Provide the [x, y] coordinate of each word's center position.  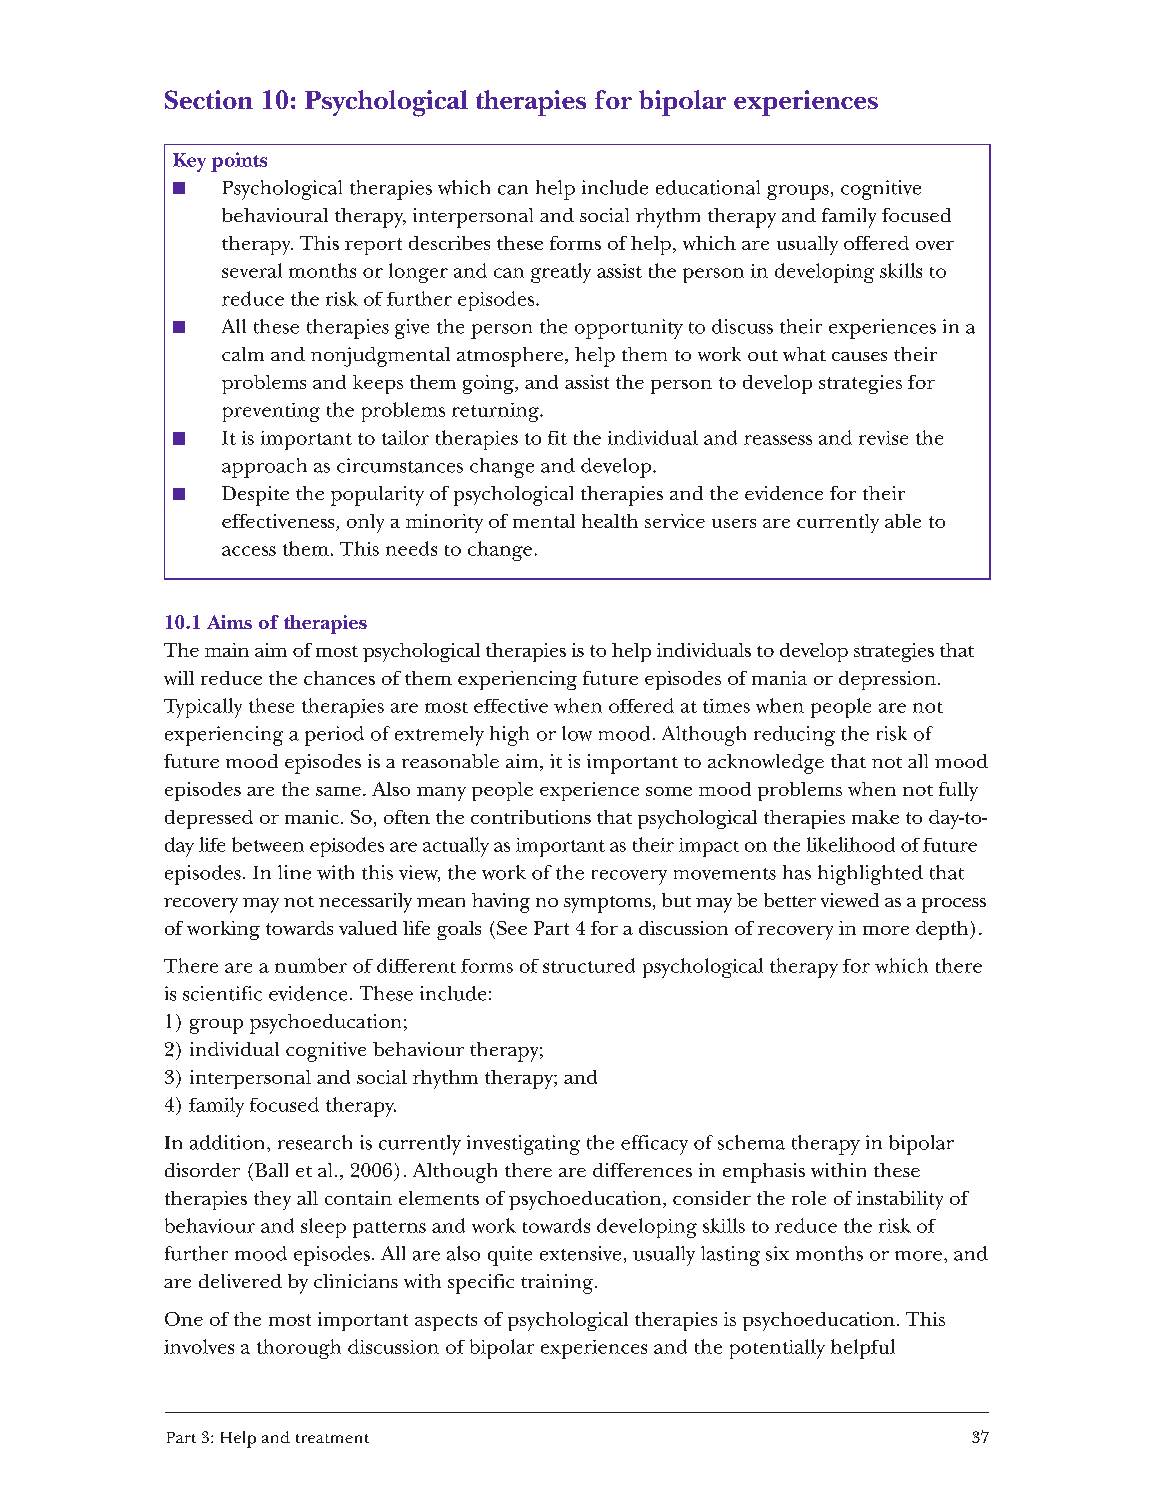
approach [264, 468]
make [875, 817]
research [315, 1142]
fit [557, 438]
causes [859, 356]
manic [312, 817]
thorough [299, 1349]
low [577, 733]
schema [751, 1142]
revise [883, 438]
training [557, 1284]
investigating [523, 1145]
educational [708, 187]
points [239, 162]
